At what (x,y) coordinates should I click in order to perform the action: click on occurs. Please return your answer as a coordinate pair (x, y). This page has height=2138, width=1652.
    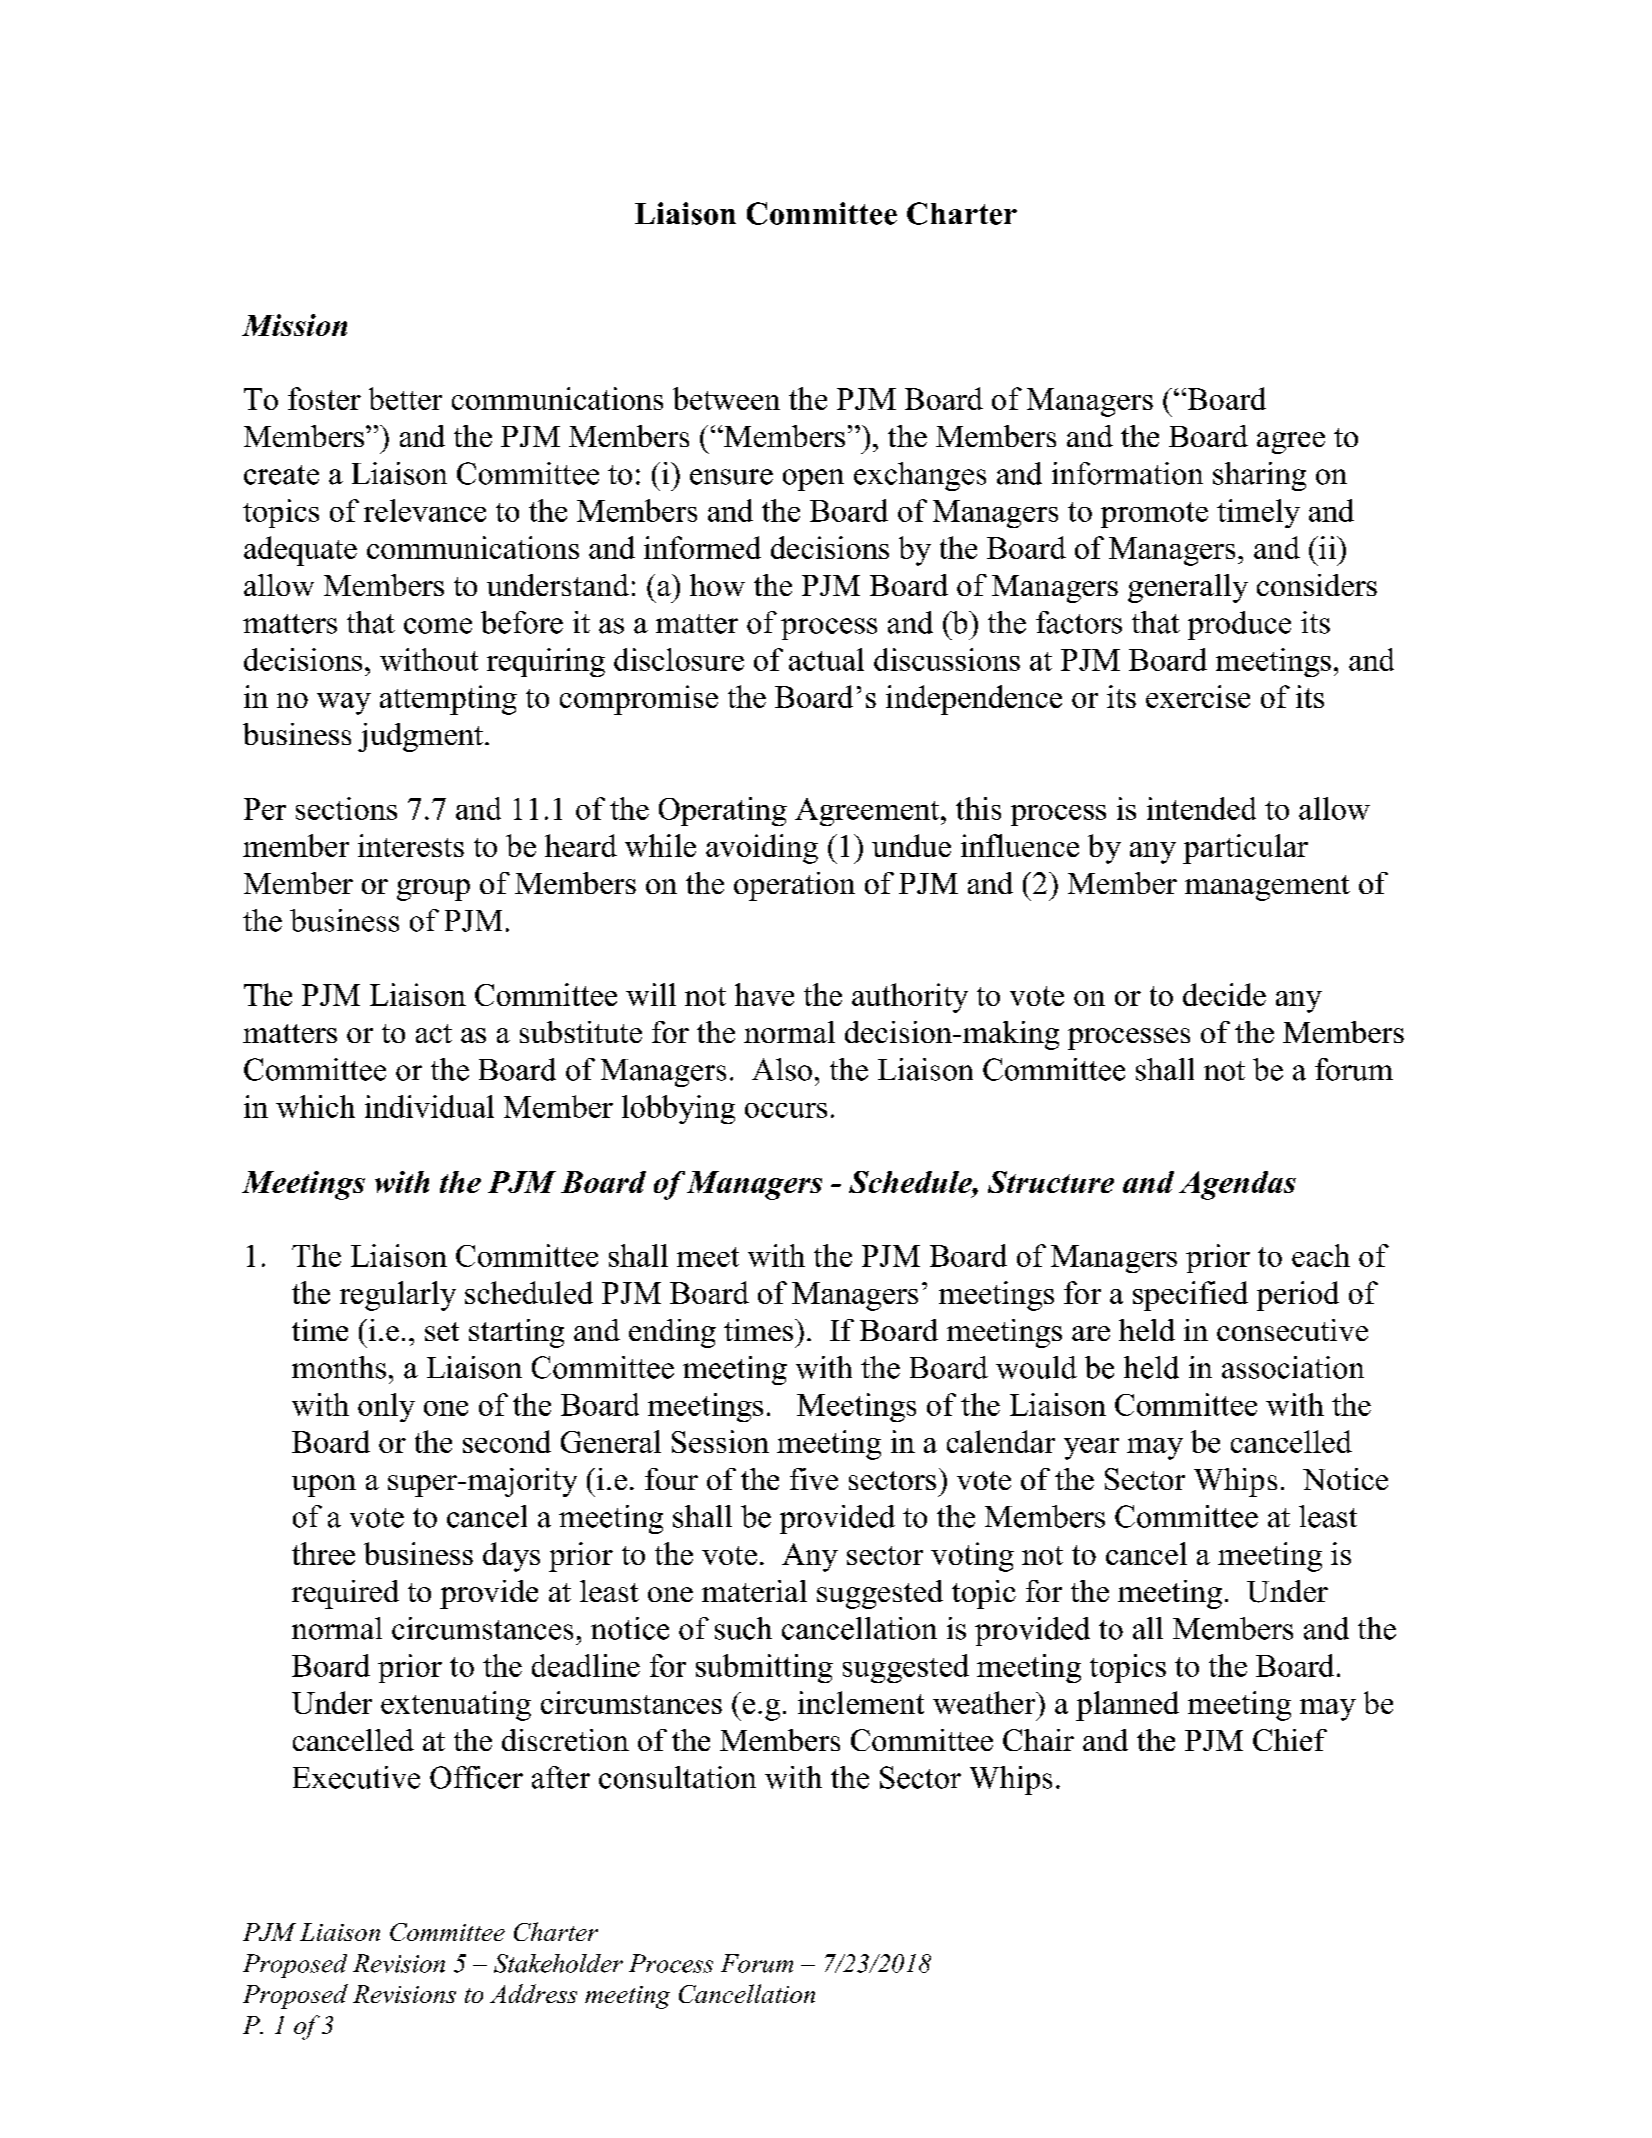
    Looking at the image, I should click on (786, 1110).
